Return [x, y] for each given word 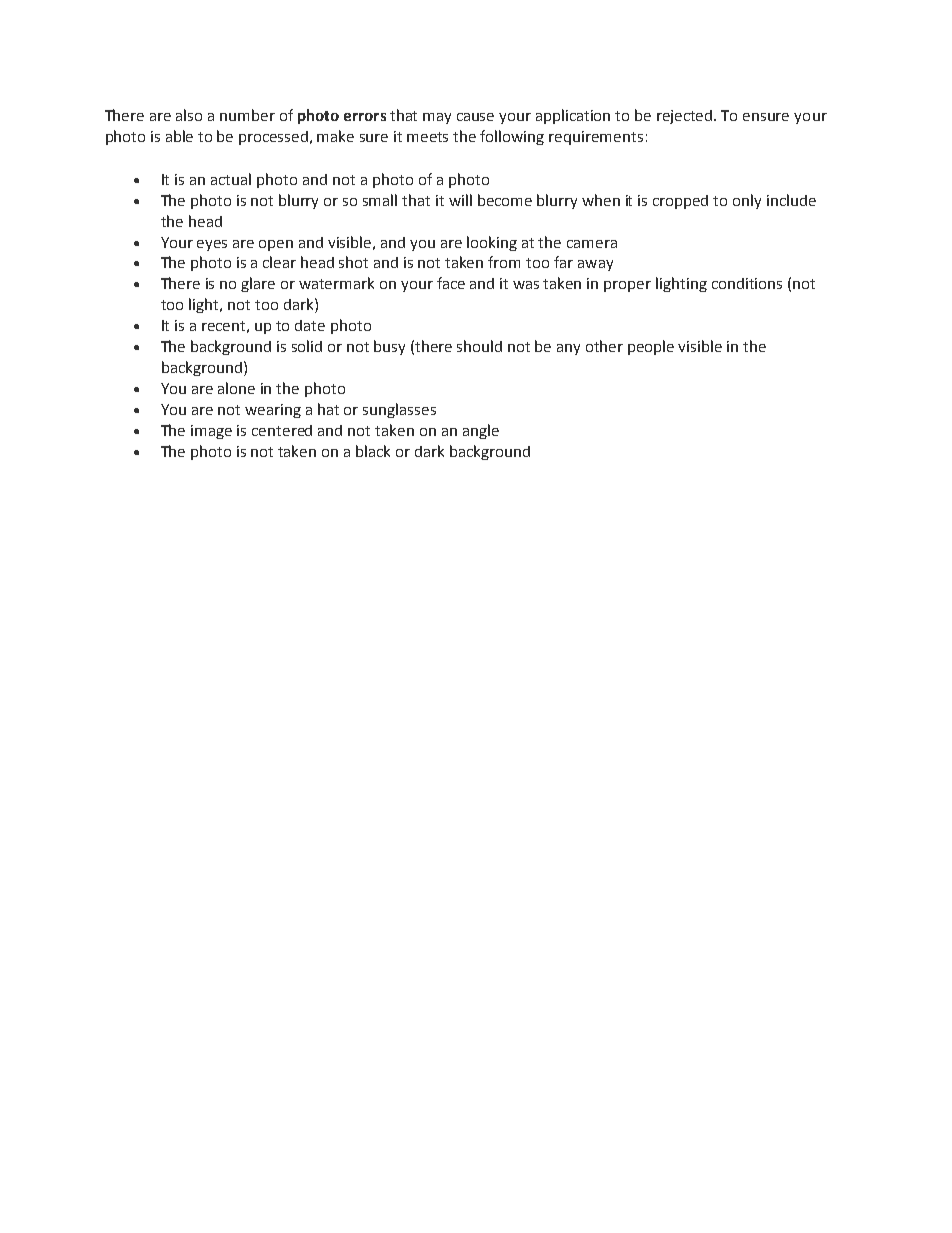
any [568, 349]
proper [627, 286]
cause [475, 117]
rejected [686, 117]
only [747, 201]
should [479, 346]
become [505, 200]
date [310, 325]
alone [236, 388]
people [651, 347]
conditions [747, 283]
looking [492, 243]
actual [231, 179]
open [276, 245]
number [247, 115]
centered [282, 430]
